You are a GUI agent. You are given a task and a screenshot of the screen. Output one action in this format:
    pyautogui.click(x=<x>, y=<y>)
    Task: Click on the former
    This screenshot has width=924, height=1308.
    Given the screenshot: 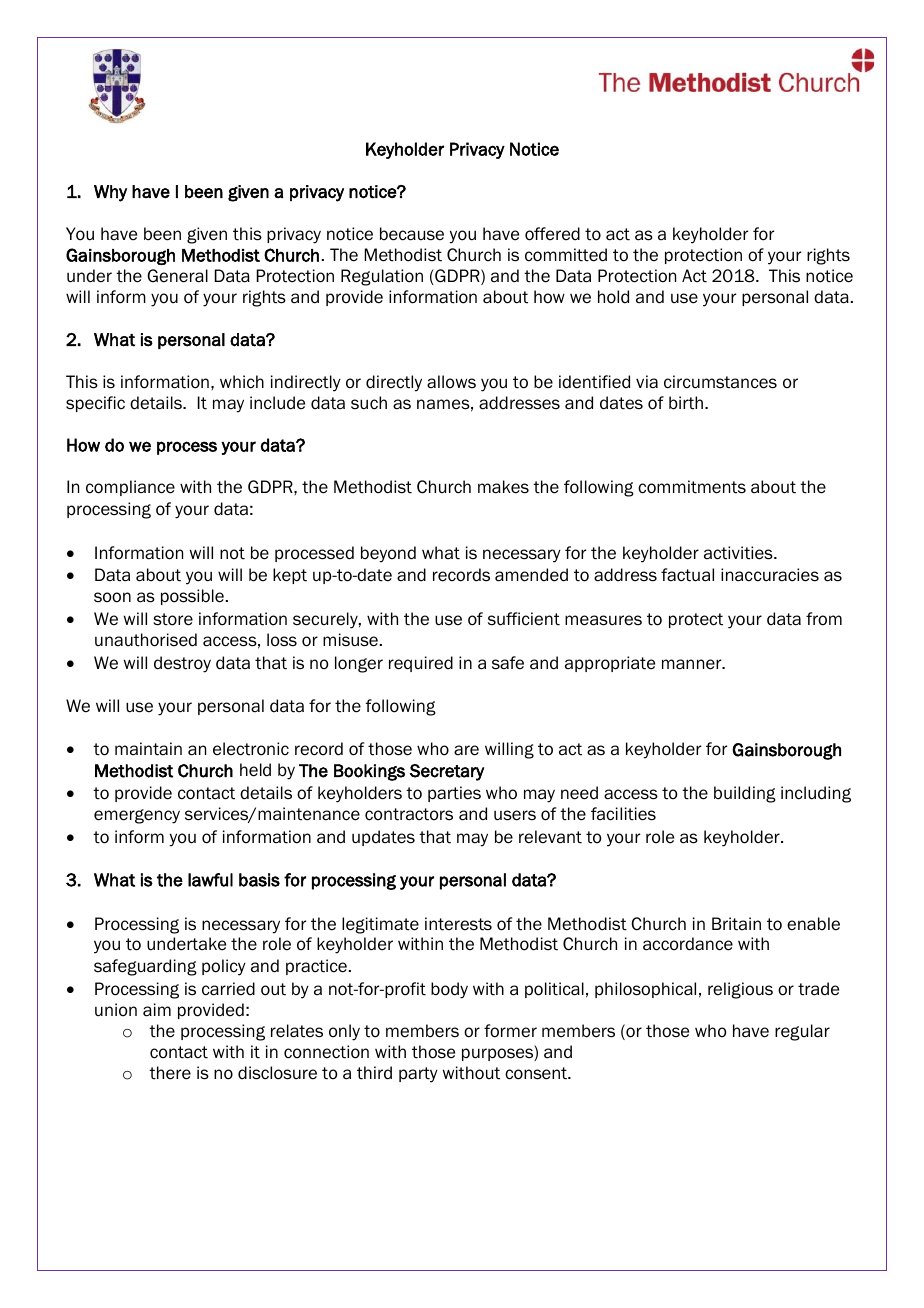 What is the action you would take?
    pyautogui.click(x=510, y=1031)
